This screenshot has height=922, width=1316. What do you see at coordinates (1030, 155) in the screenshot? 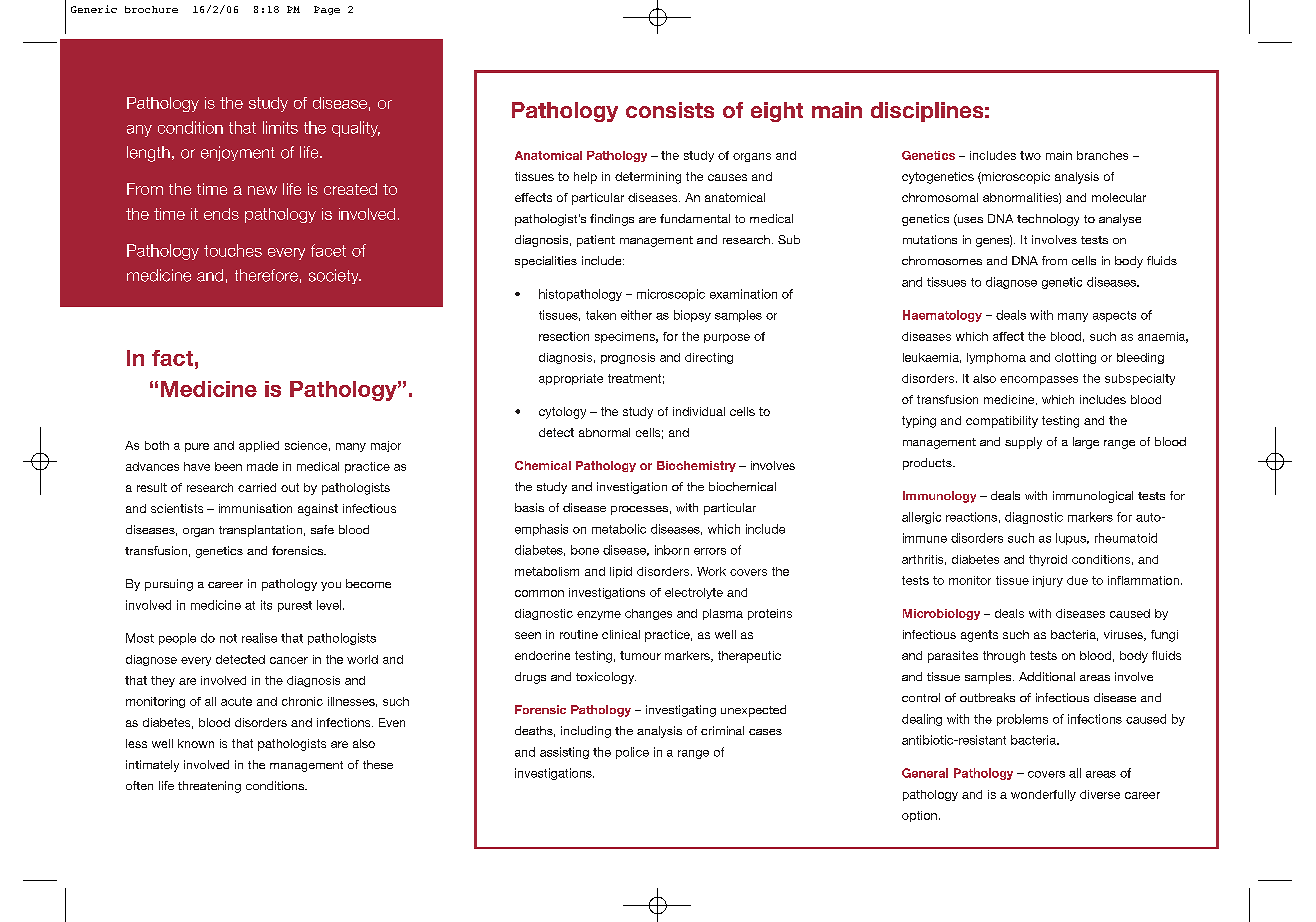
I see `two` at bounding box center [1030, 155].
